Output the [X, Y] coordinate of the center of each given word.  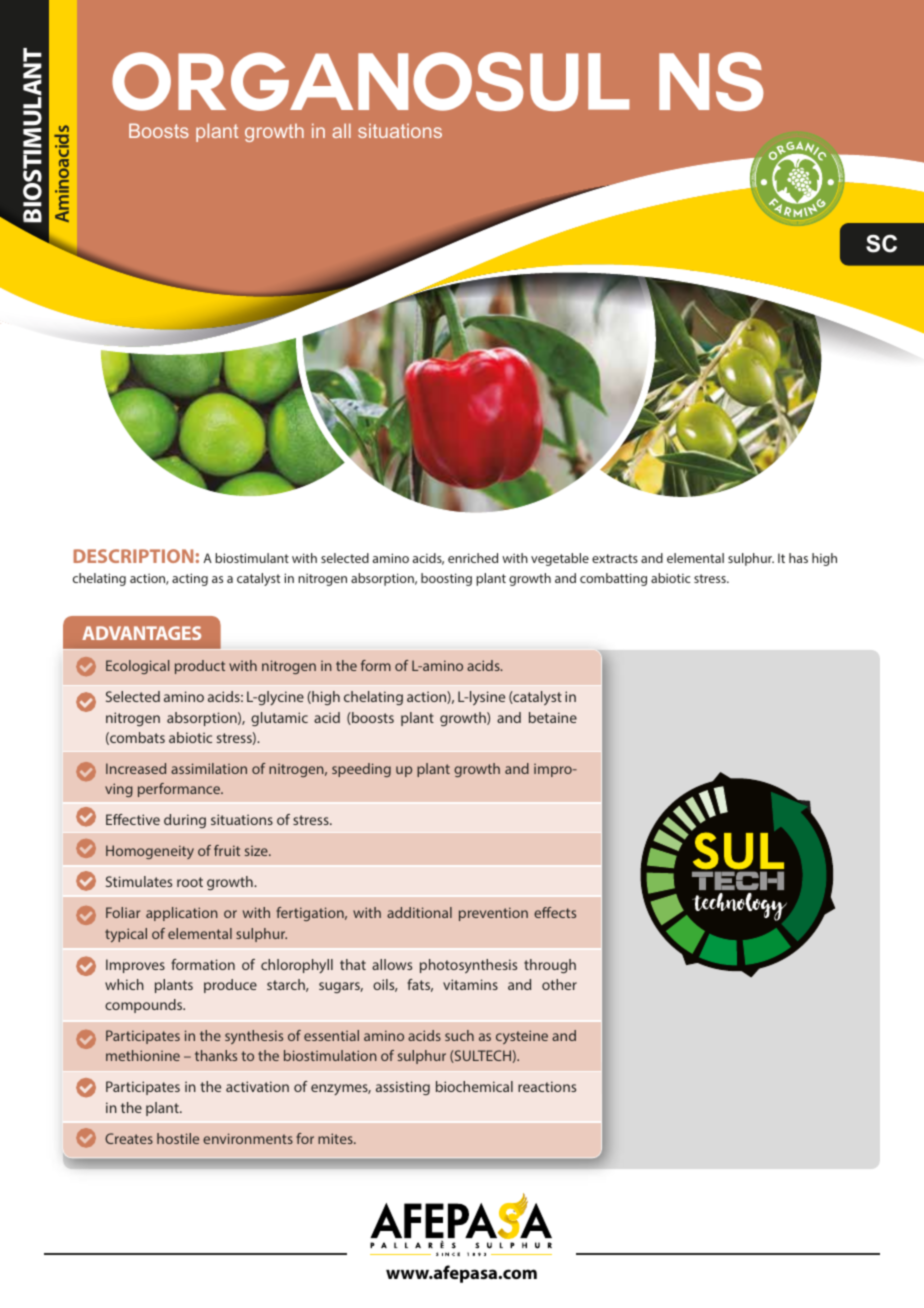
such [459, 1035]
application [182, 914]
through [550, 966]
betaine [553, 717]
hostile [178, 1138]
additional [419, 912]
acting [190, 579]
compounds [145, 1006]
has [798, 558]
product [200, 667]
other [559, 984]
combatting [613, 579]
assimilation [209, 768]
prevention [493, 914]
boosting [446, 579]
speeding [361, 770]
